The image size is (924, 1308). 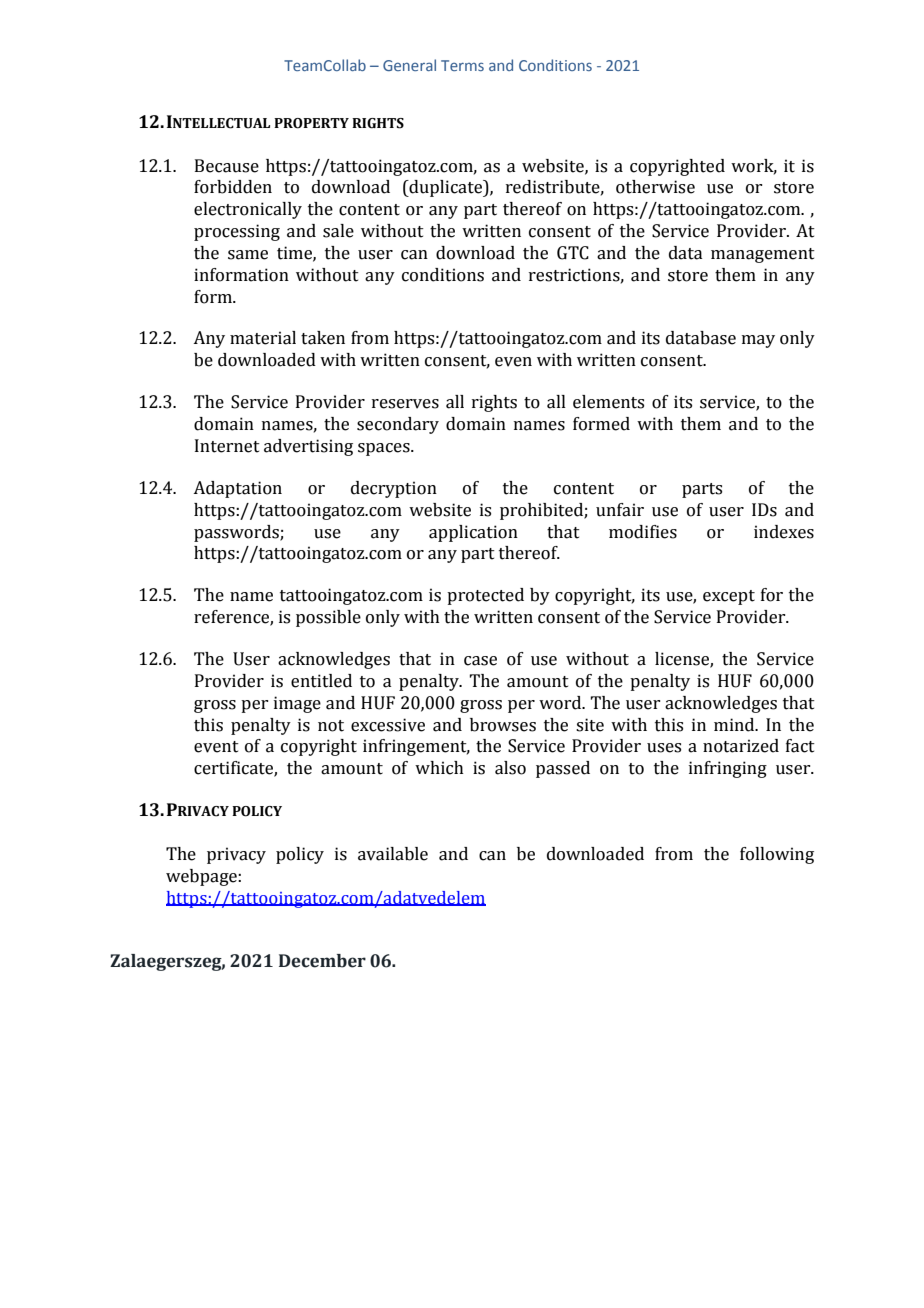 I want to click on case, so click(x=480, y=661).
